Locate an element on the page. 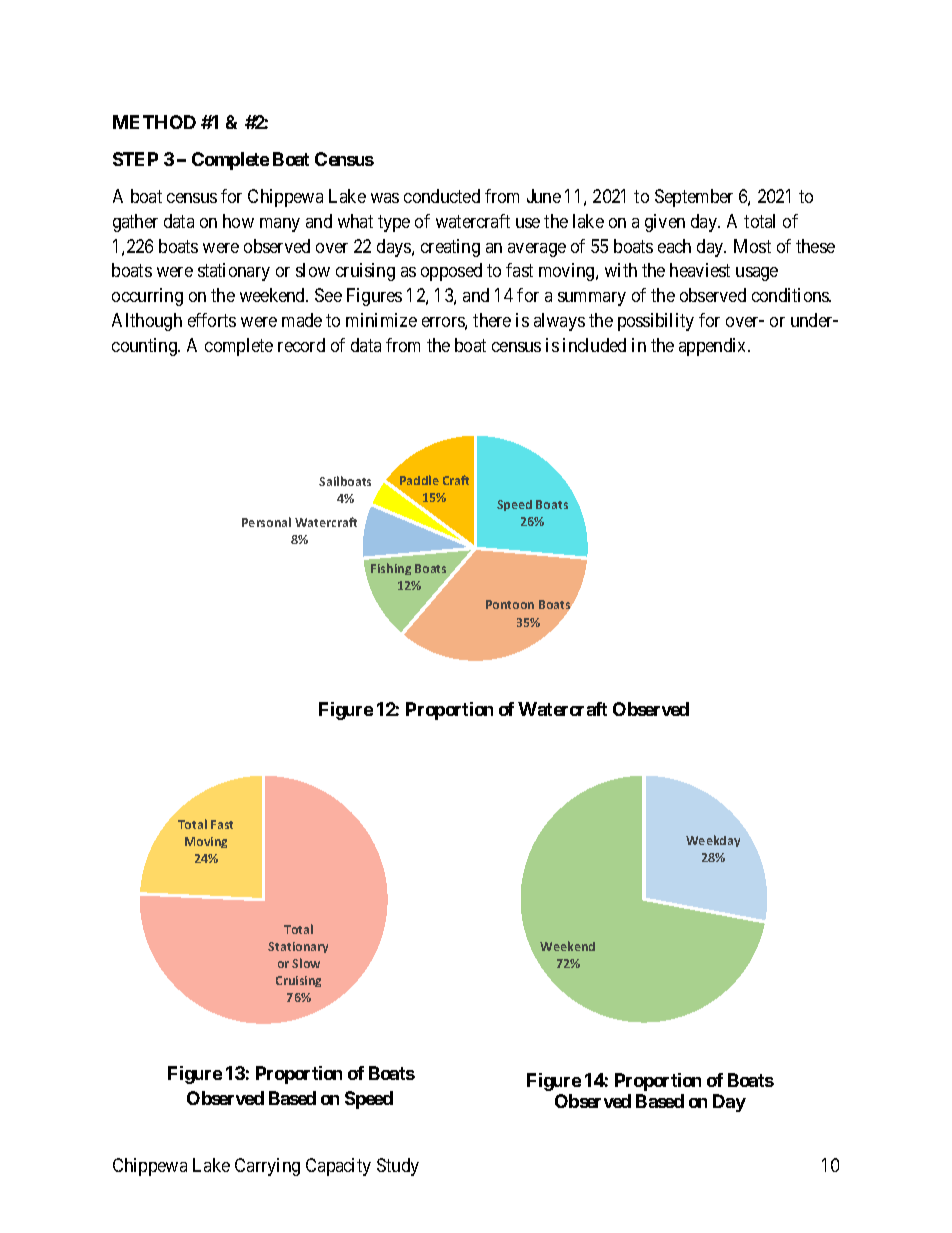 This page has height=1233, width=952. conducted is located at coordinates (442, 196).
